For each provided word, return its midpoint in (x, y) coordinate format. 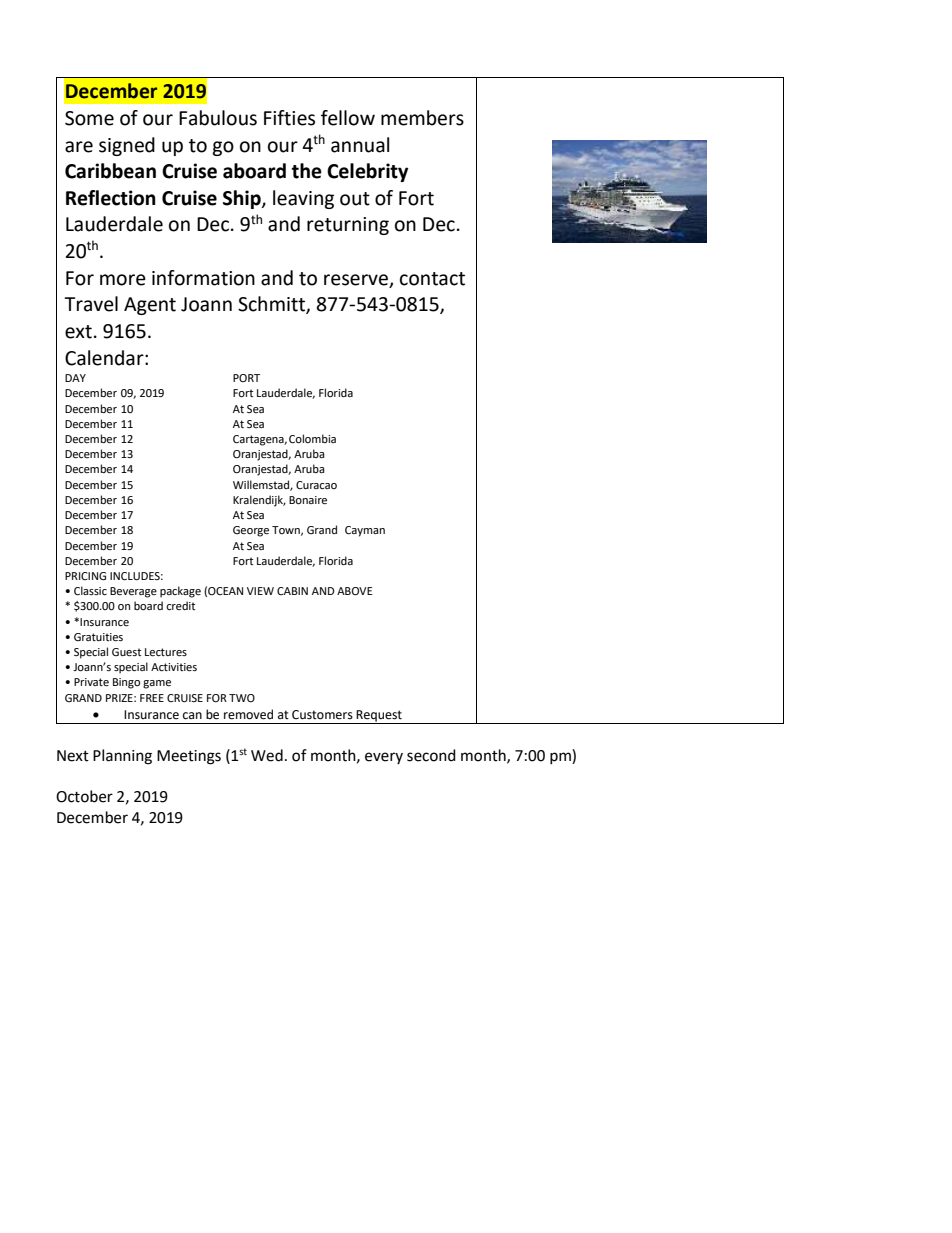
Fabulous (218, 118)
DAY (75, 378)
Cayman (365, 531)
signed (127, 146)
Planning (122, 757)
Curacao (316, 485)
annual (360, 145)
